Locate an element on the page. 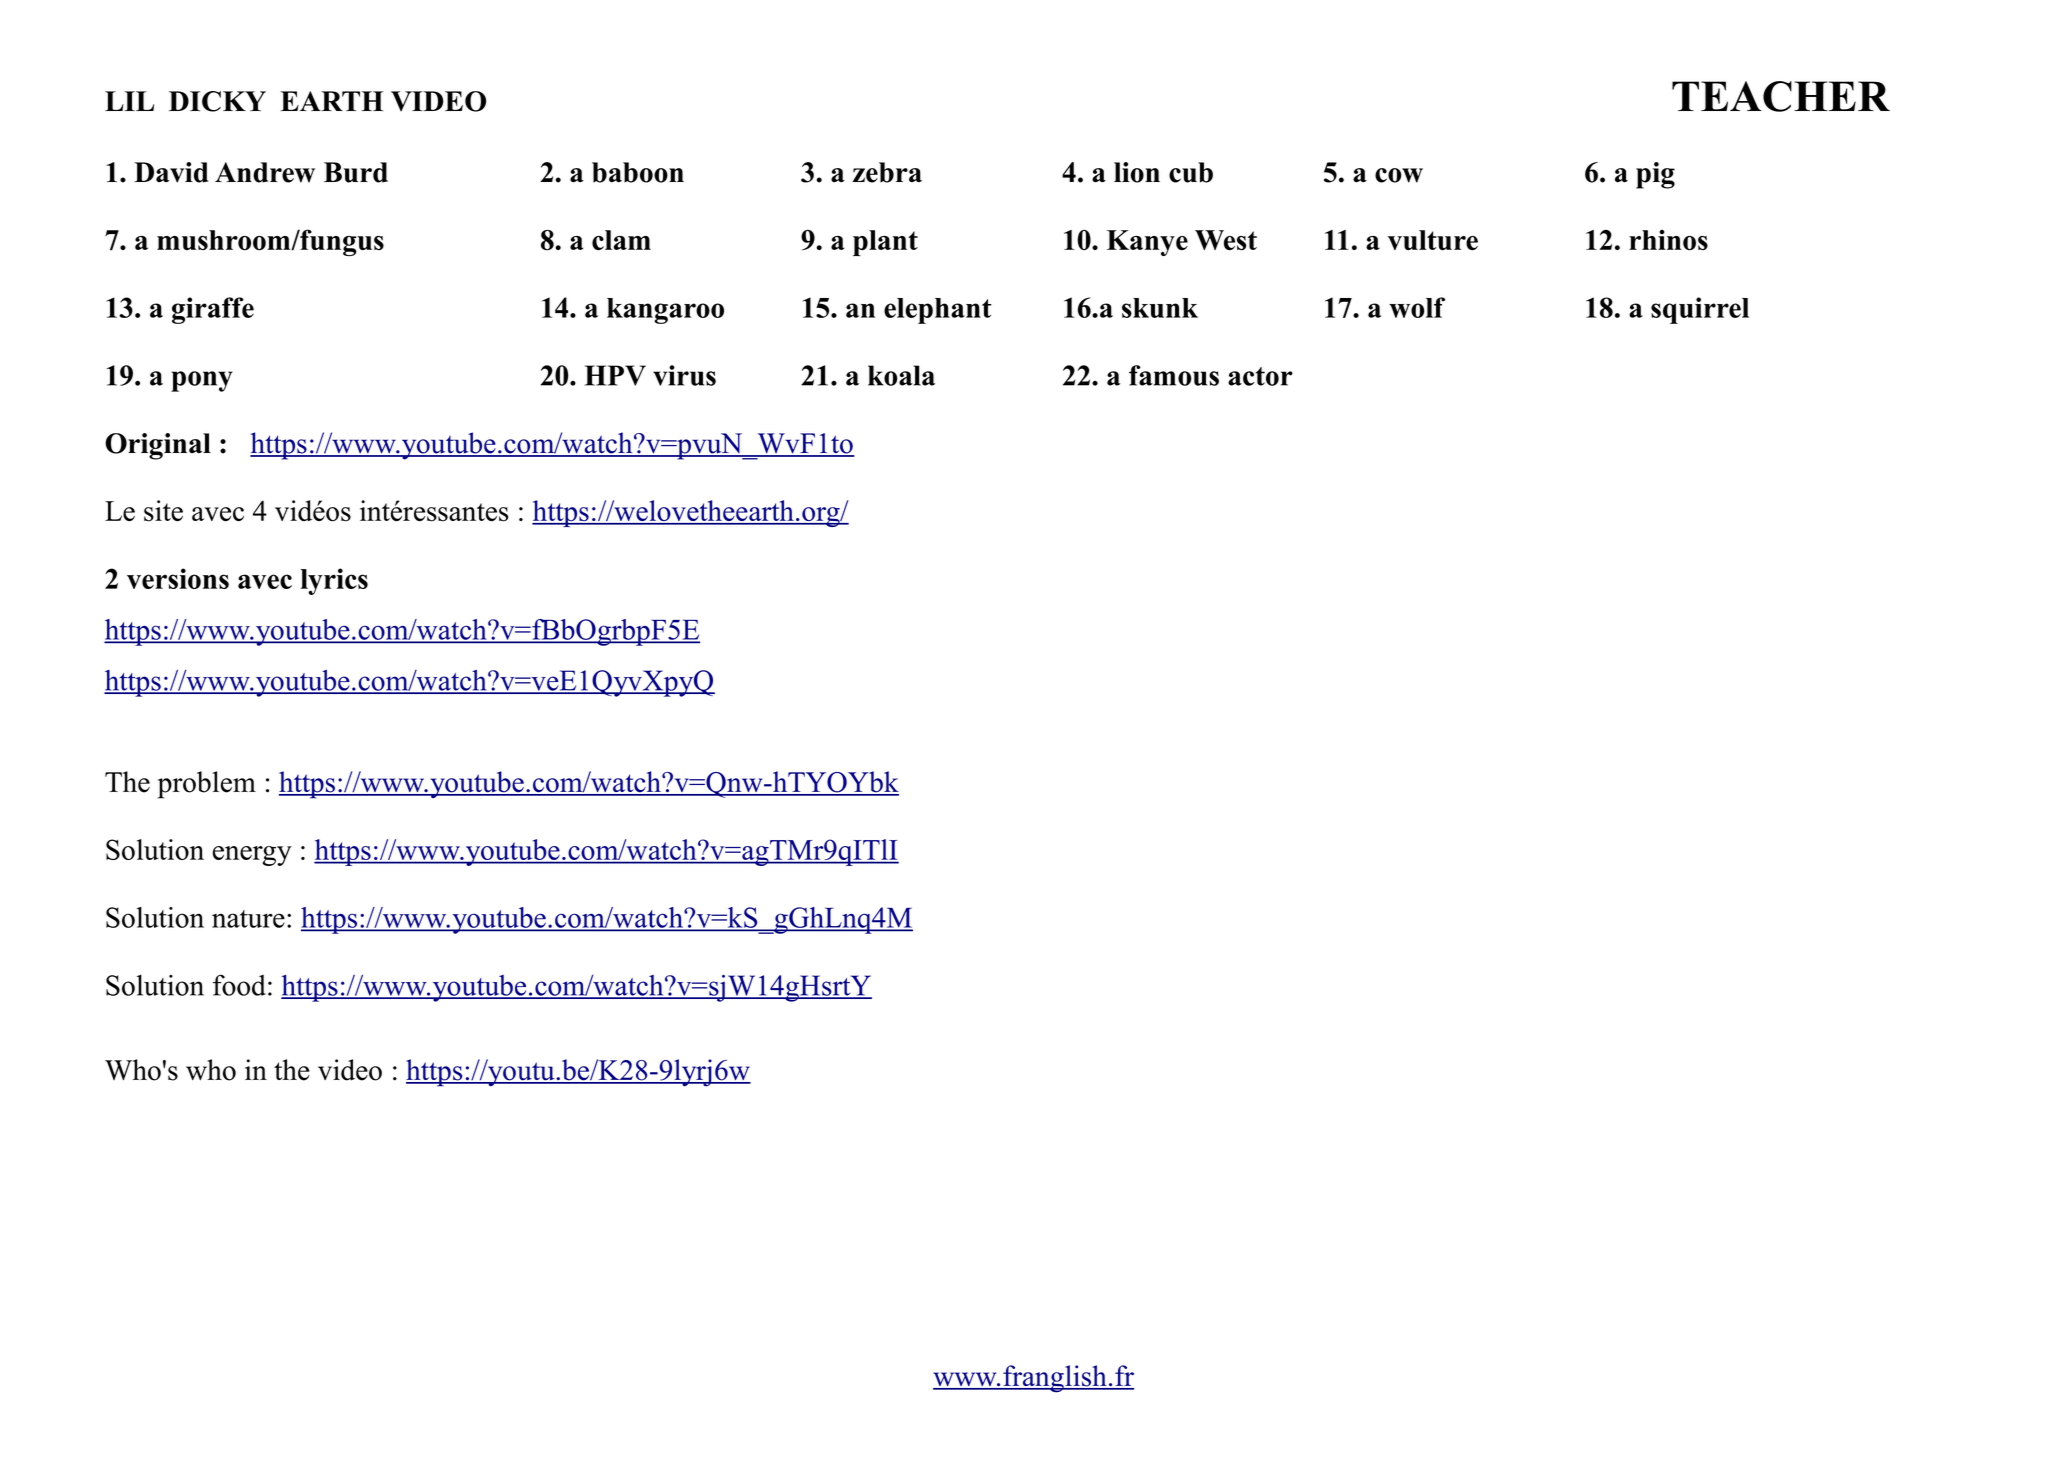 The width and height of the page is (2067, 1461). koala is located at coordinates (901, 375).
